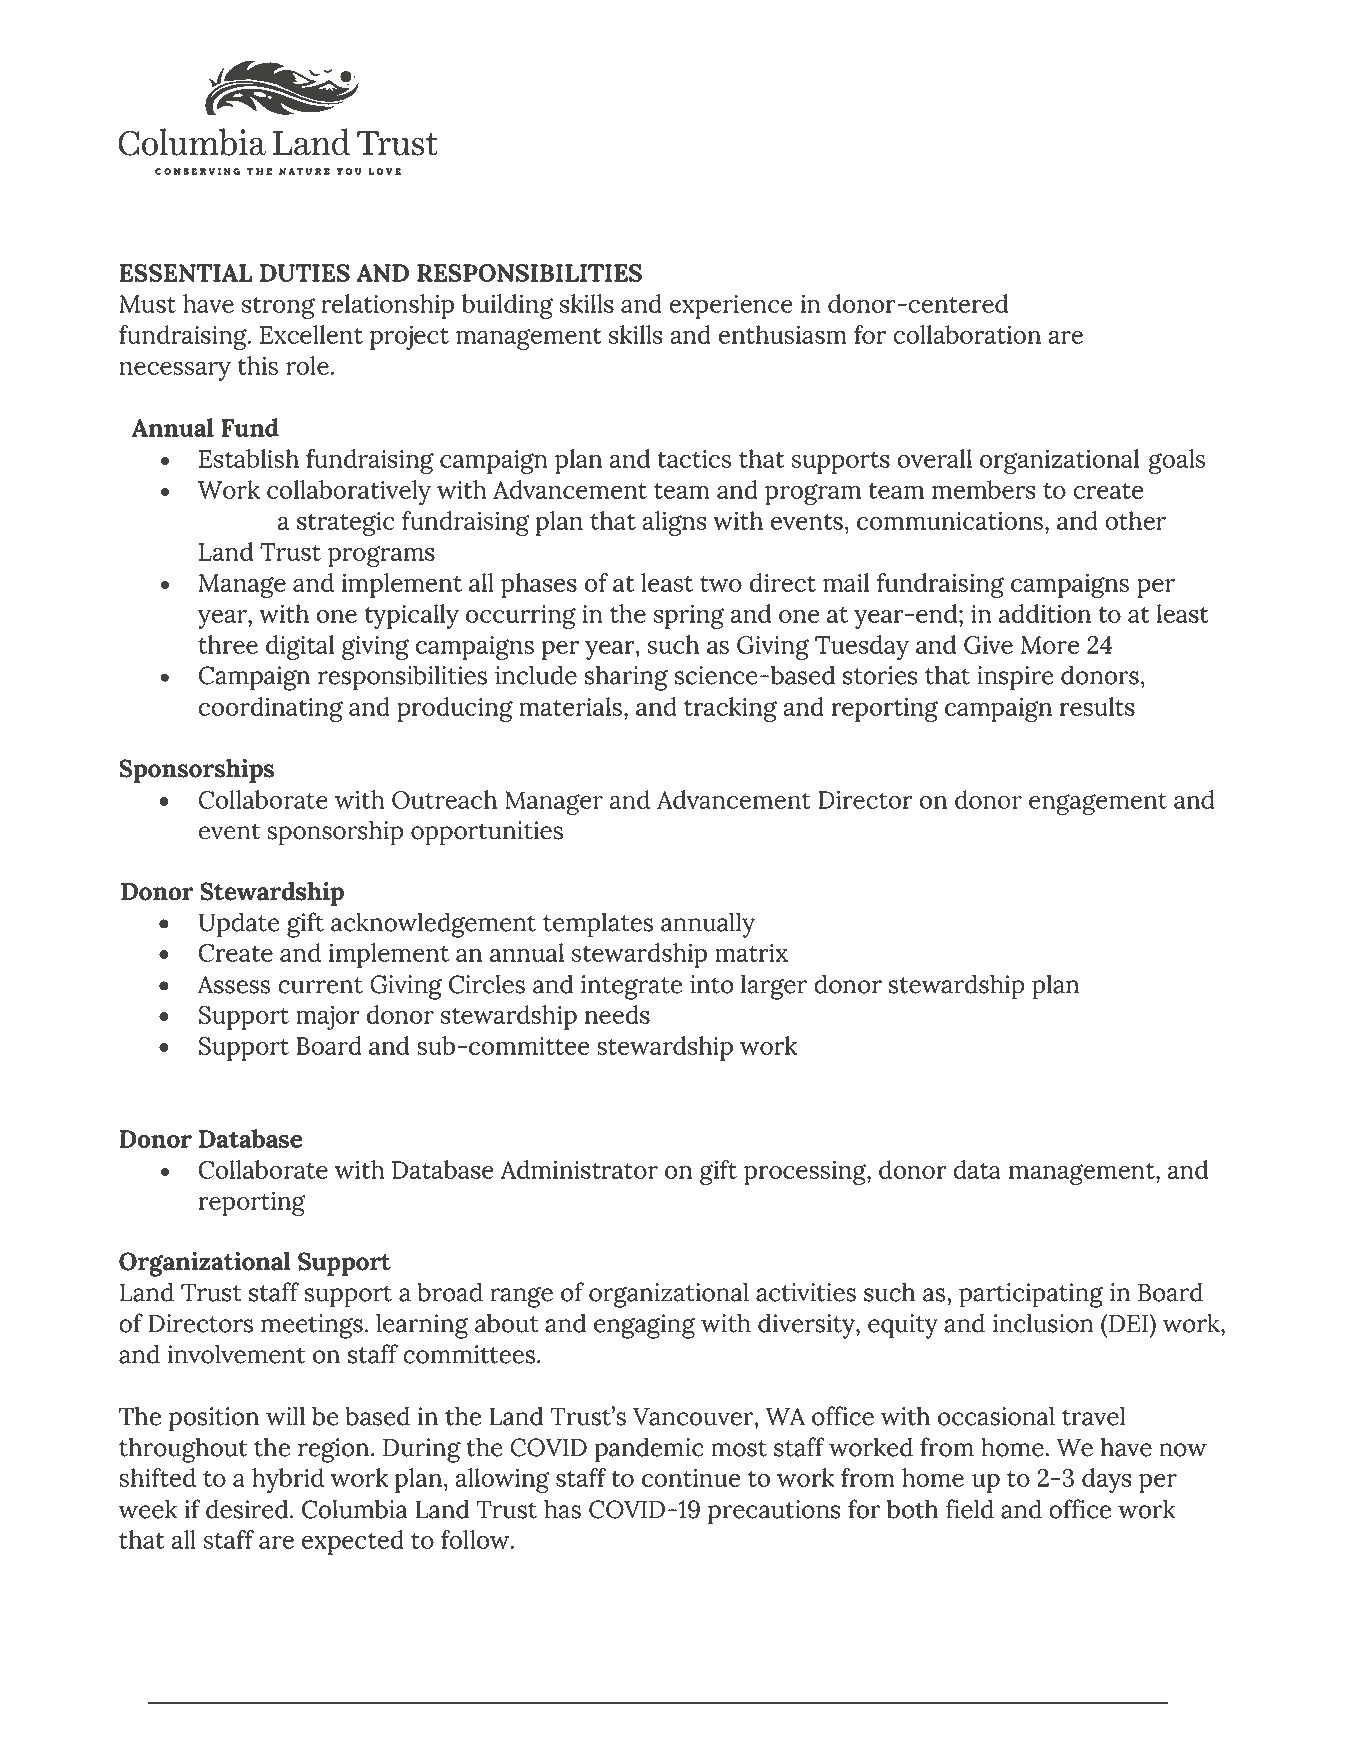  Describe the element at coordinates (617, 1014) in the screenshot. I see `needs` at that location.
